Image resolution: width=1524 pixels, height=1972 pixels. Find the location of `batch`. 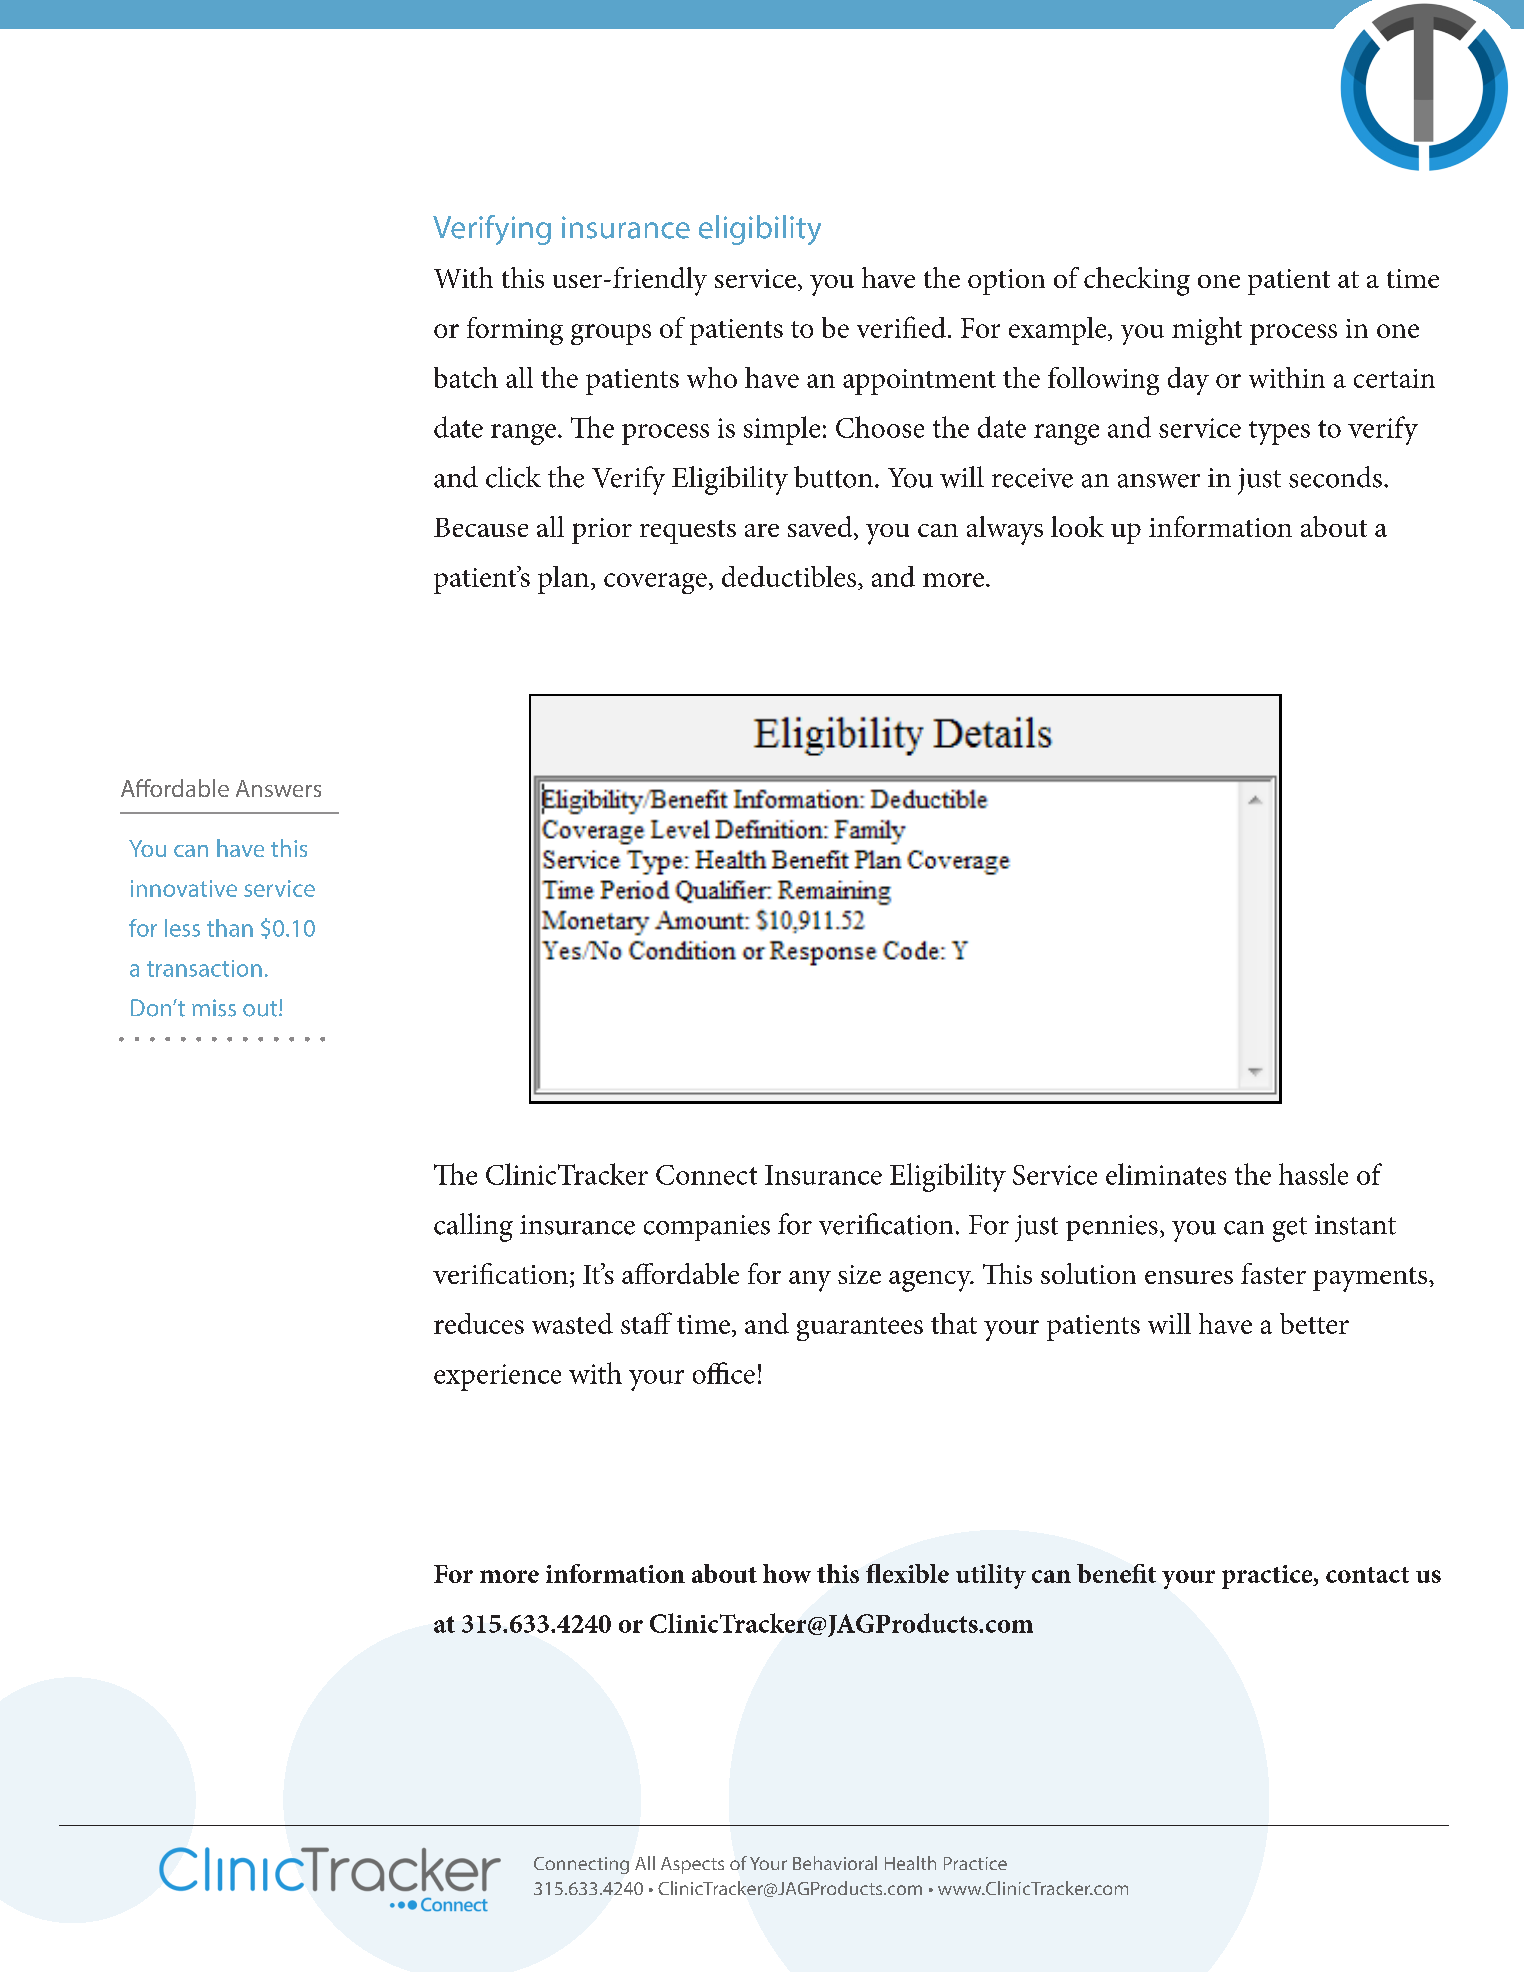

batch is located at coordinates (466, 377).
